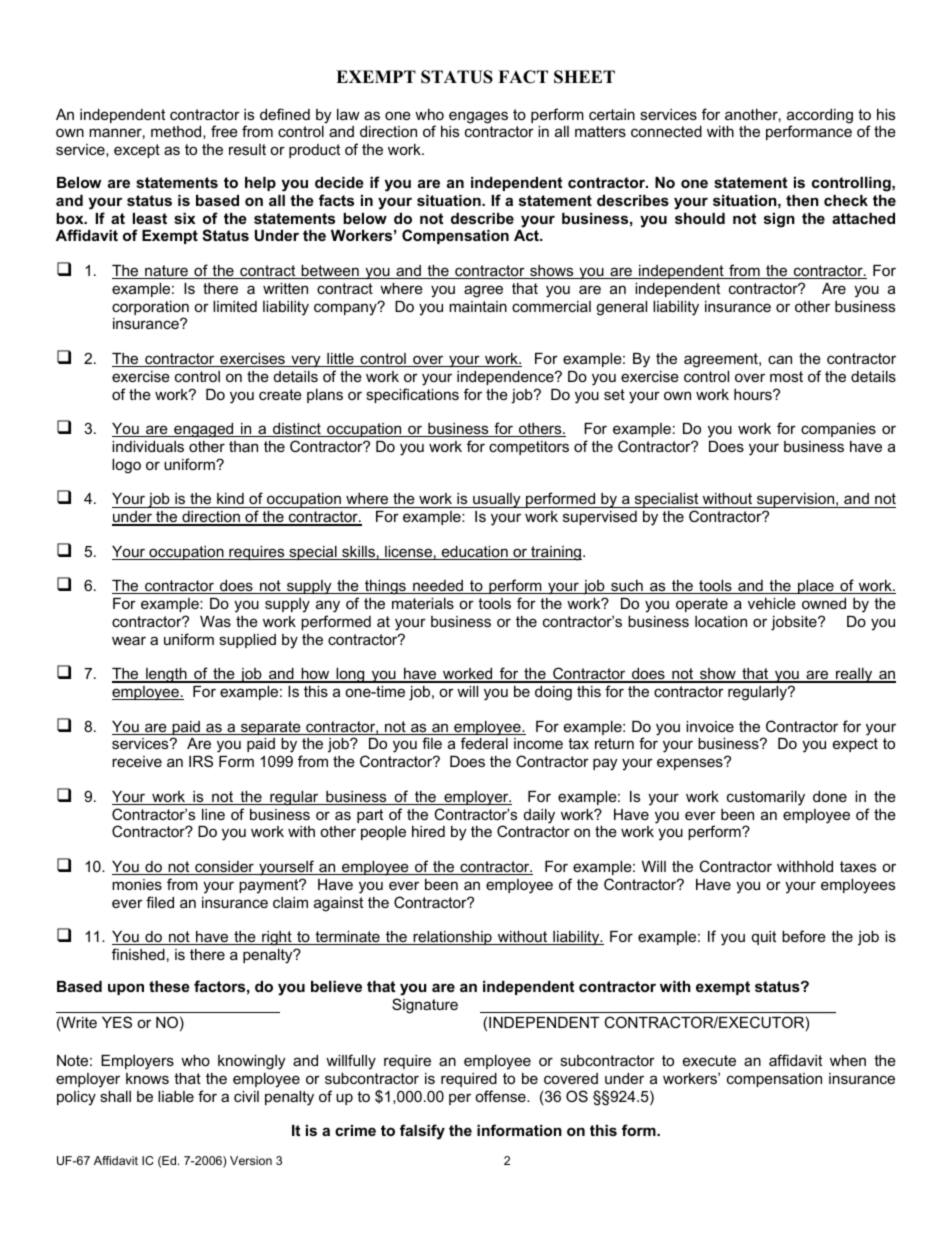 Image resolution: width=952 pixels, height=1233 pixels. What do you see at coordinates (772, 603) in the image?
I see `vehicle` at bounding box center [772, 603].
